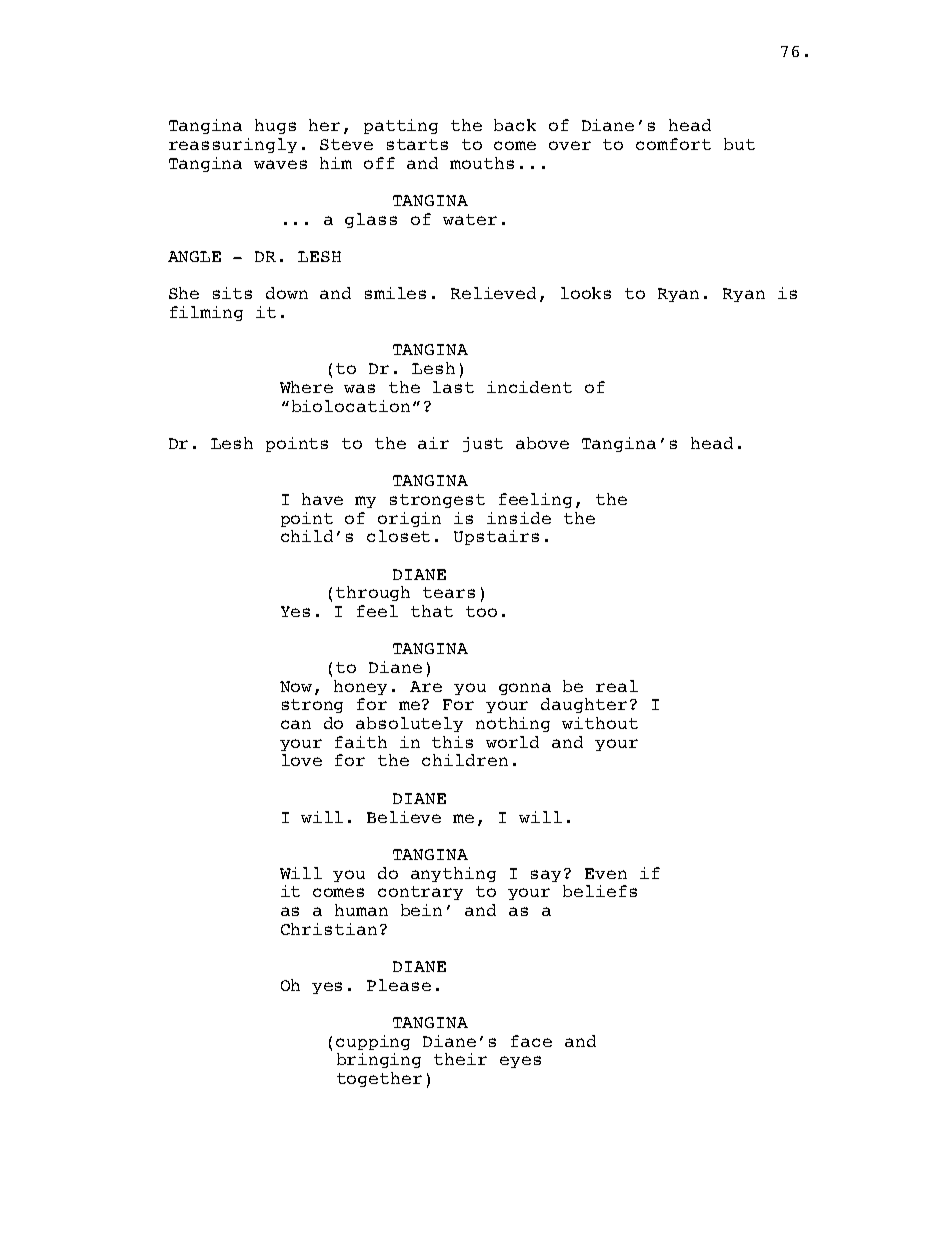 The image size is (952, 1233). Describe the element at coordinates (296, 686) in the image. I see `Now` at that location.
